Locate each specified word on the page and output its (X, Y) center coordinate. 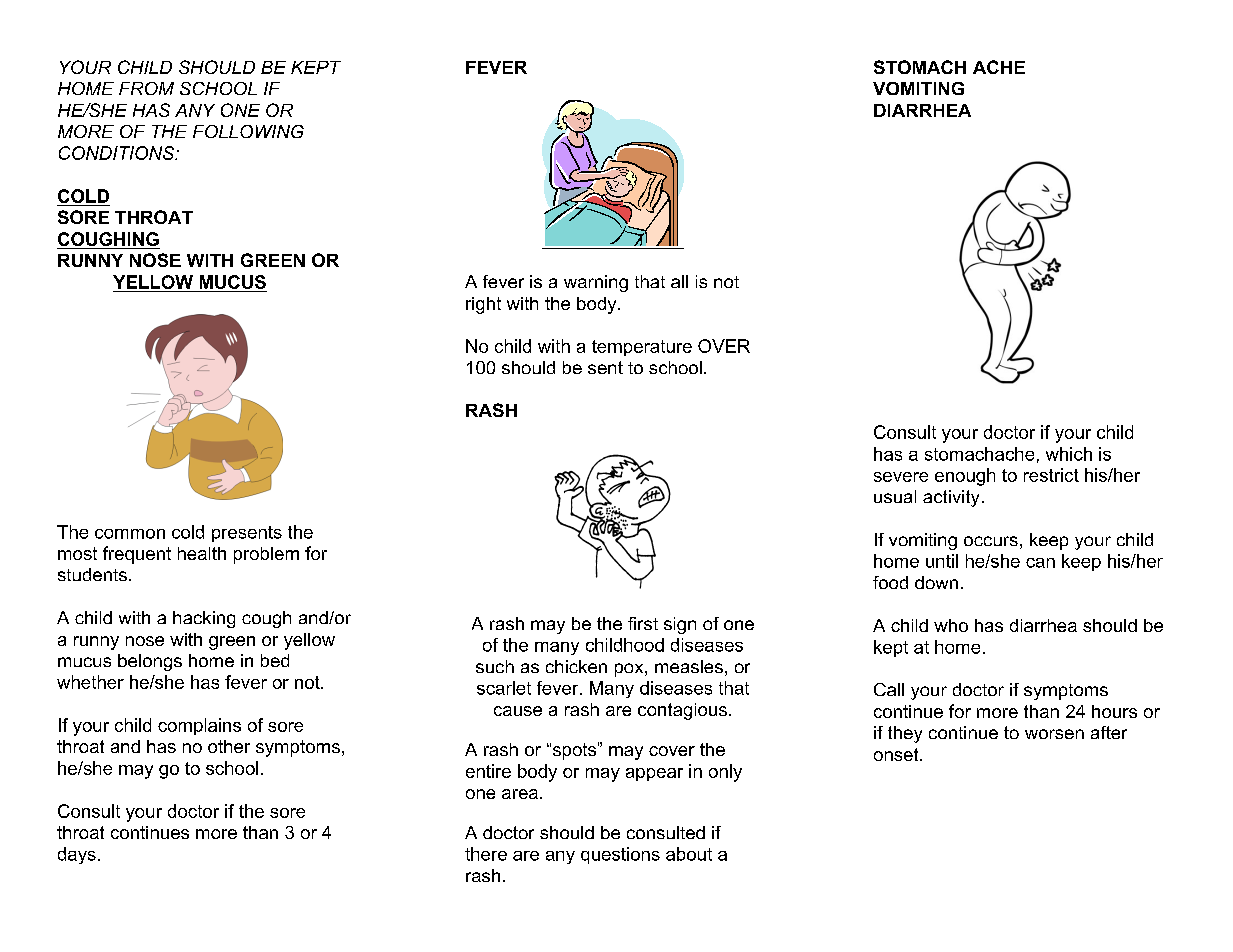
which (1069, 454)
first (643, 623)
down (936, 582)
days (77, 855)
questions (620, 855)
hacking (204, 619)
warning (596, 283)
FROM (146, 88)
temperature (642, 348)
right (483, 305)
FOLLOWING (248, 131)
